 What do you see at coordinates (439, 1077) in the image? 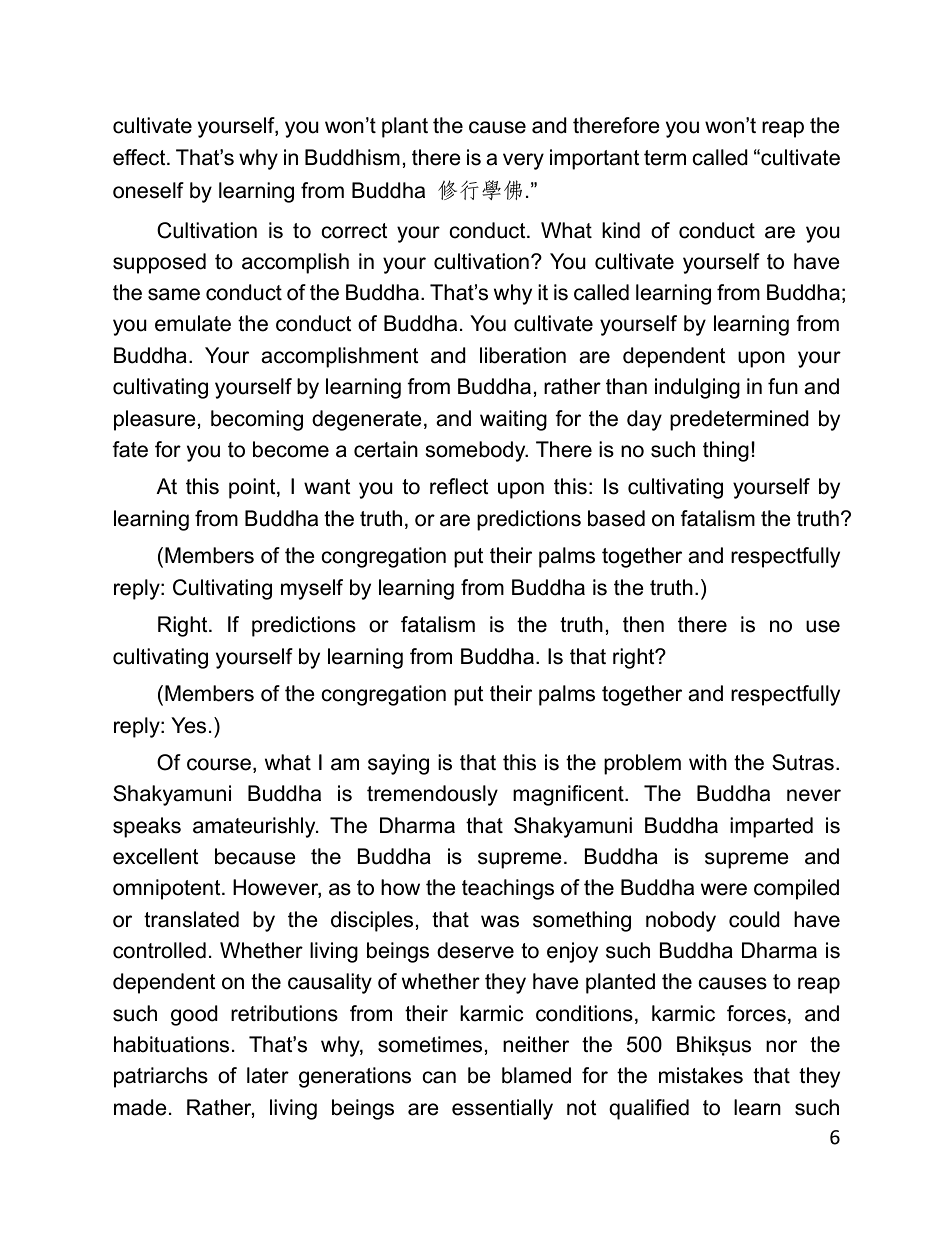
I see `can` at bounding box center [439, 1077].
